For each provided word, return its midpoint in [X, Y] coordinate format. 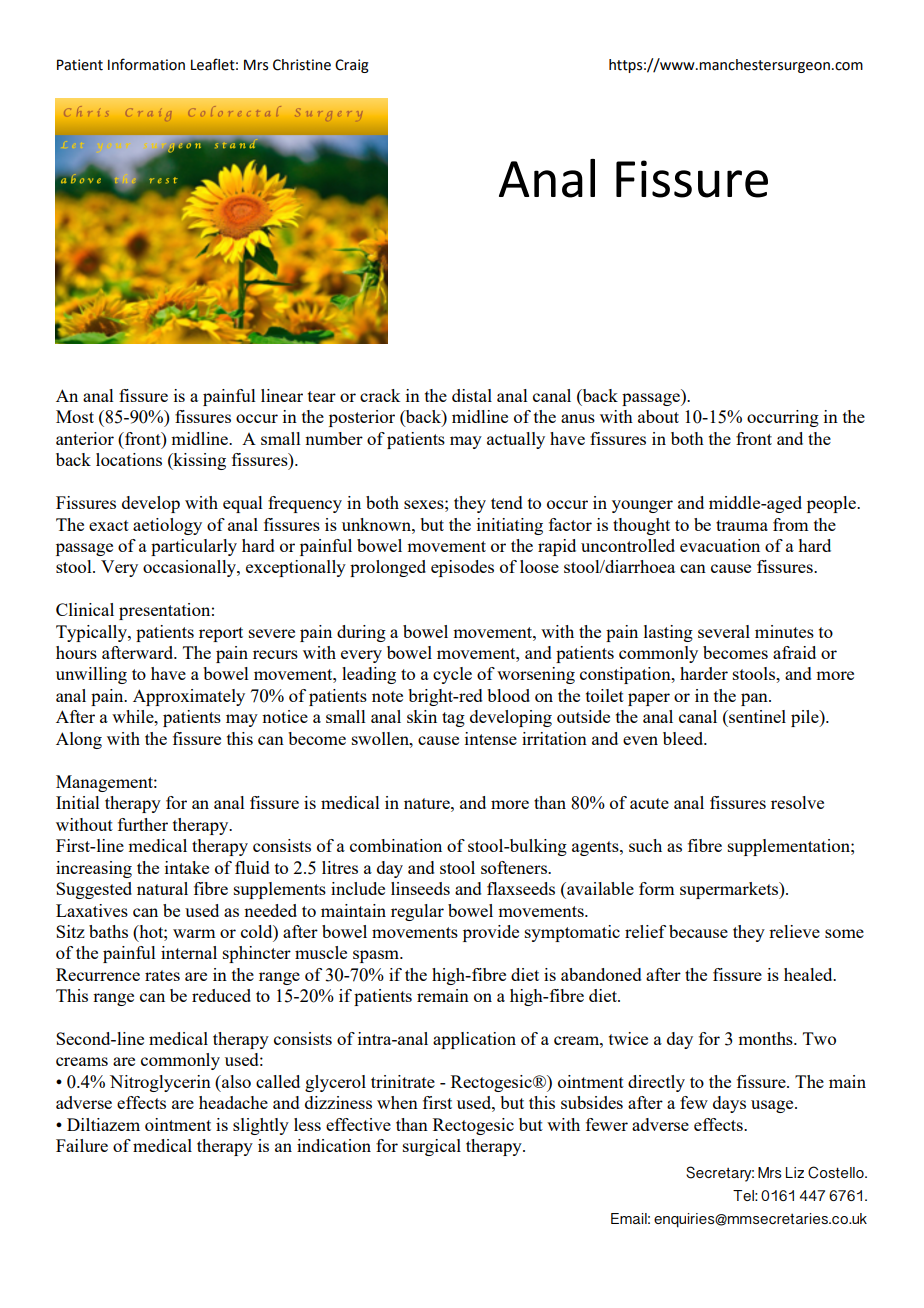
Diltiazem [103, 1124]
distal [472, 395]
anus [578, 418]
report [221, 634]
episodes [462, 568]
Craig [352, 66]
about [658, 416]
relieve [794, 931]
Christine [302, 65]
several [724, 631]
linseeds [420, 888]
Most [75, 416]
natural [162, 888]
